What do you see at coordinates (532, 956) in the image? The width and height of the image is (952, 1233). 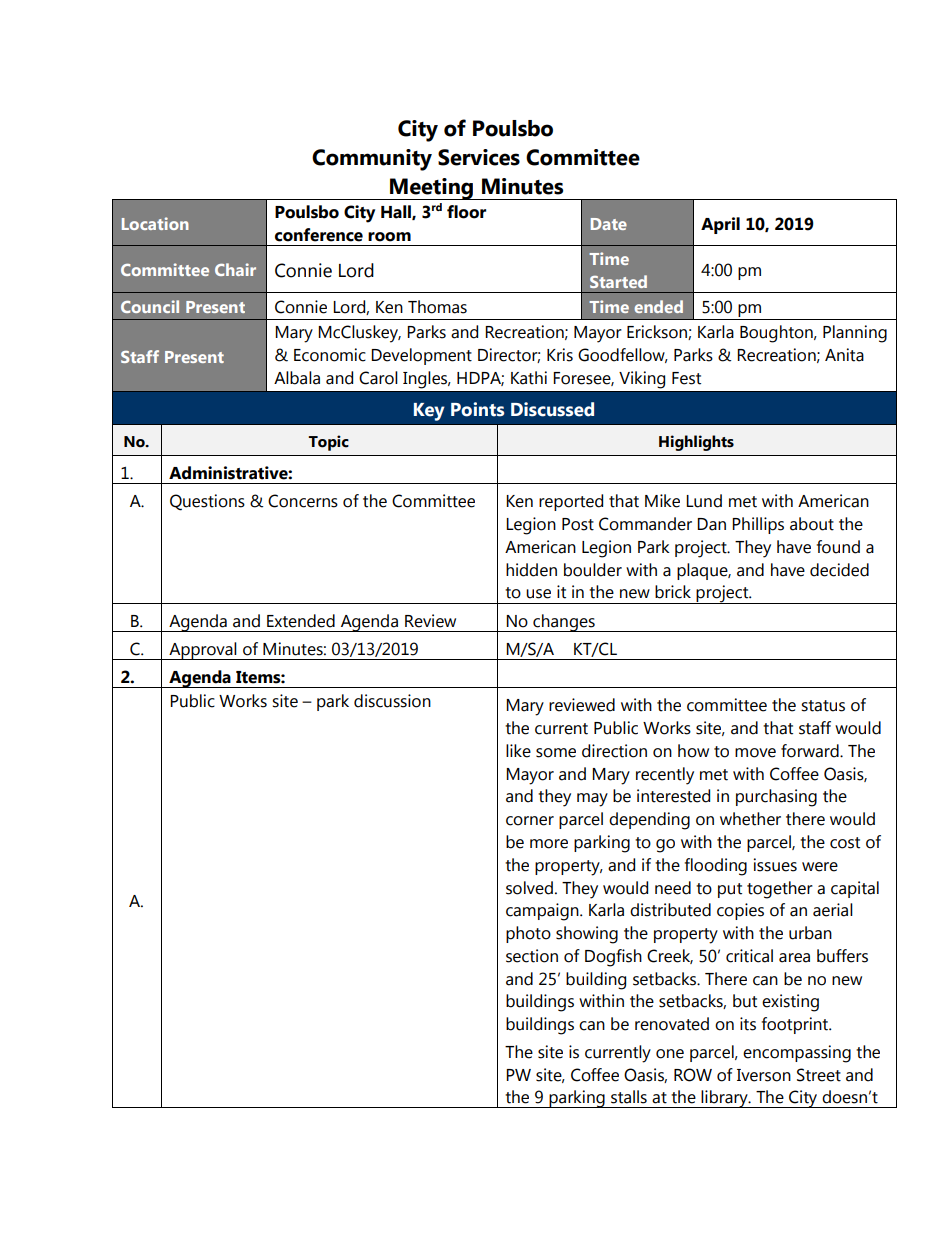 I see `section` at bounding box center [532, 956].
